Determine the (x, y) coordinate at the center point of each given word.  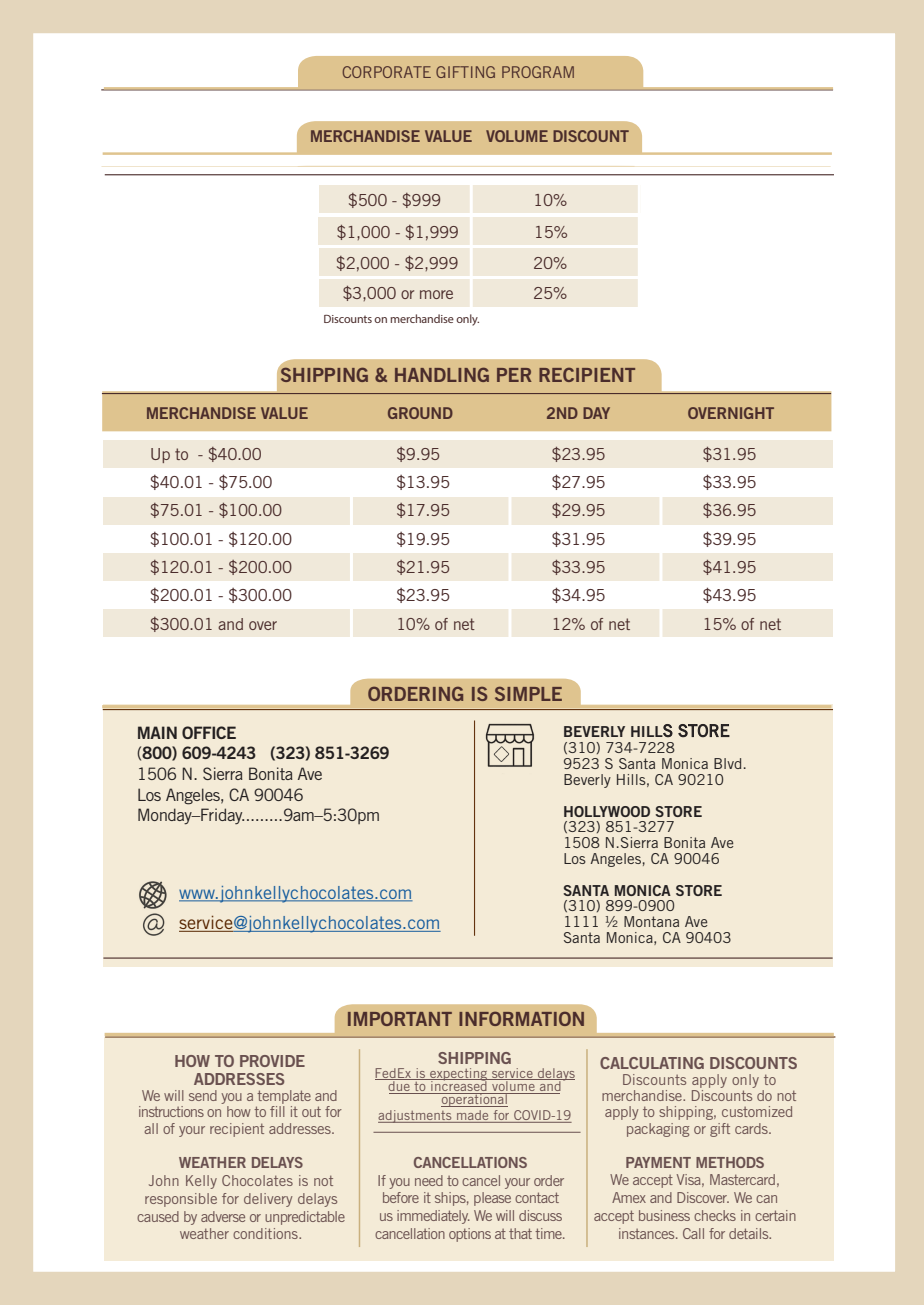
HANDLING (442, 374)
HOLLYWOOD (607, 811)
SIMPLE (528, 694)
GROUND (420, 413)
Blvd (727, 763)
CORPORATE (387, 72)
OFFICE (209, 732)
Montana (651, 921)
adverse (223, 1216)
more (436, 294)
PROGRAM (538, 72)
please (492, 1199)
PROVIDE (272, 1061)
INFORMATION (521, 1018)
